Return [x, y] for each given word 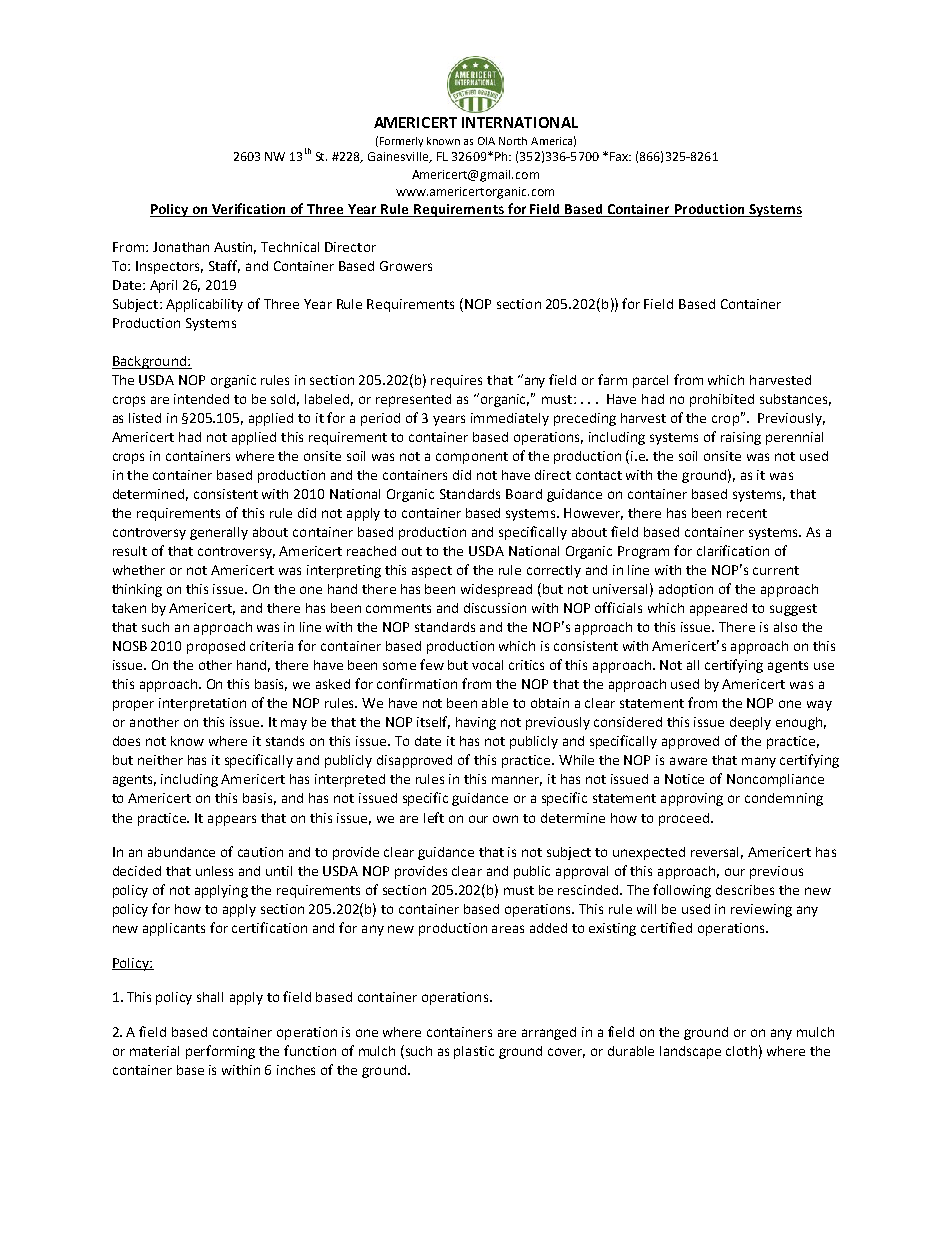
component [472, 458]
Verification [249, 210]
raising [741, 438]
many [759, 762]
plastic [474, 1052]
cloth [741, 1051]
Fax [620, 156]
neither [160, 760]
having [476, 723]
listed [145, 418]
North [513, 141]
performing [220, 1052]
